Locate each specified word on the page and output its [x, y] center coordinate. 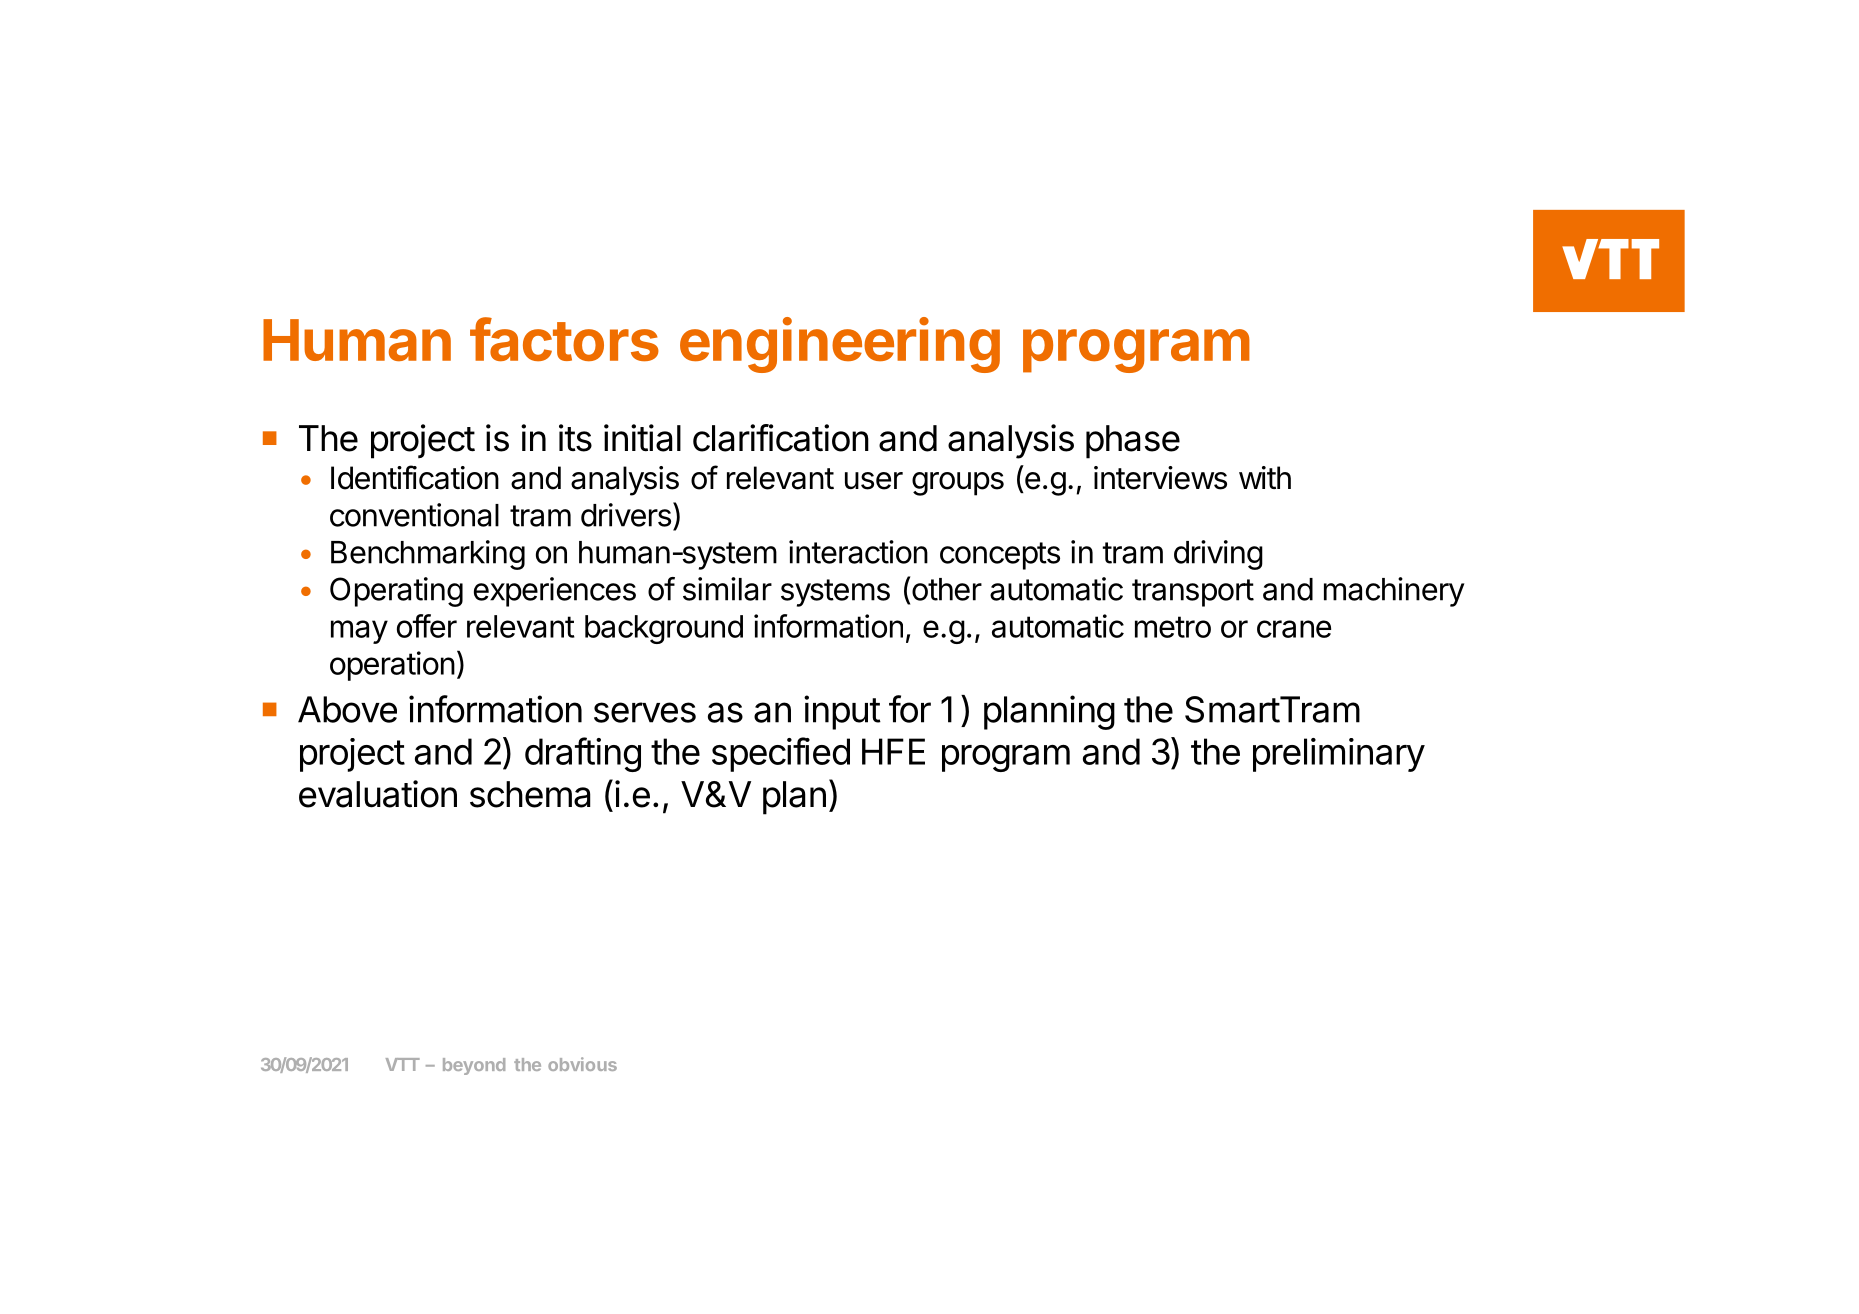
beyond [474, 1066]
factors [564, 339]
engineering [840, 345]
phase [1133, 442]
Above [347, 709]
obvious [582, 1064]
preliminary [1339, 755]
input [842, 712]
